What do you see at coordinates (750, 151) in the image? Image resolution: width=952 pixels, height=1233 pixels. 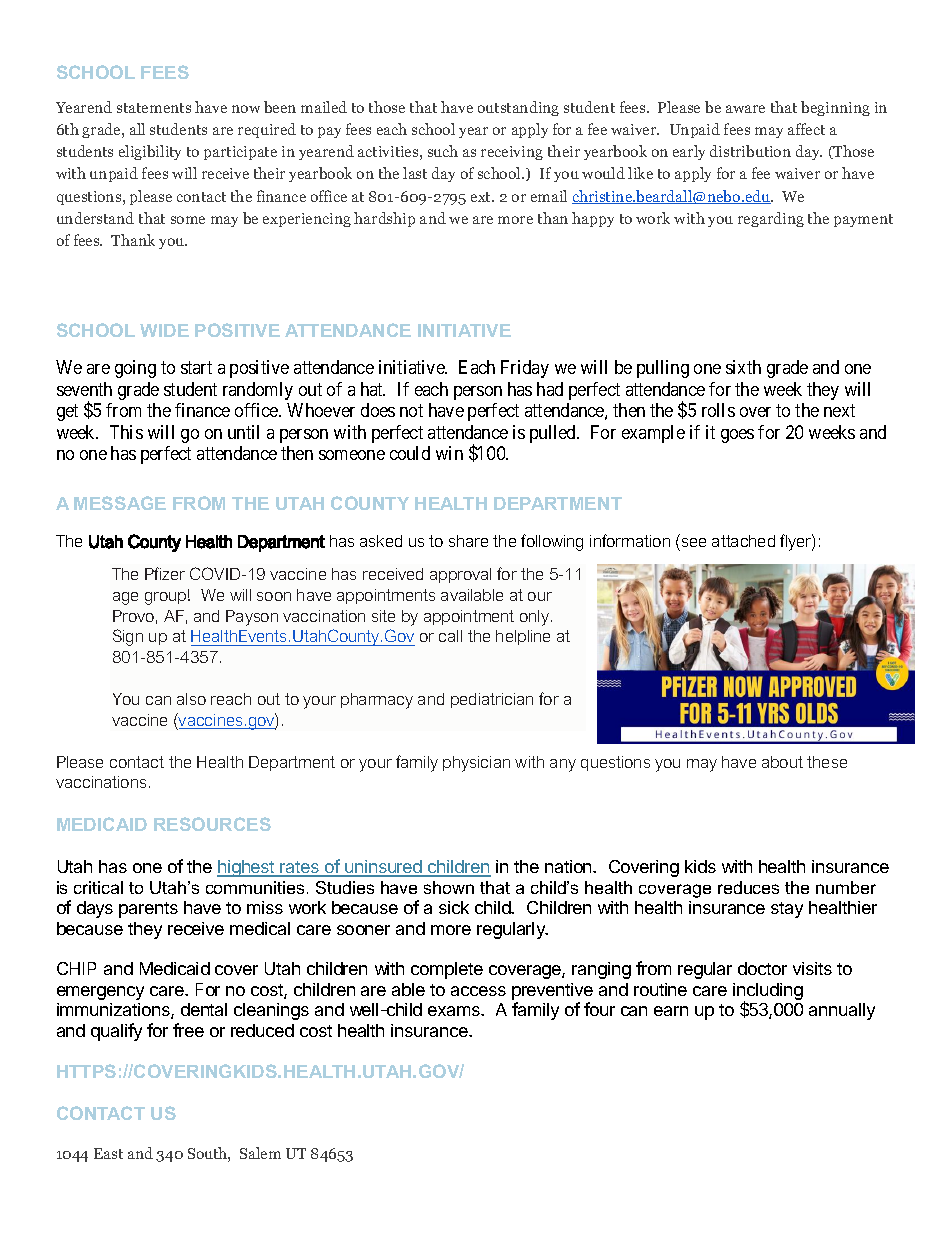 I see `distribution` at bounding box center [750, 151].
